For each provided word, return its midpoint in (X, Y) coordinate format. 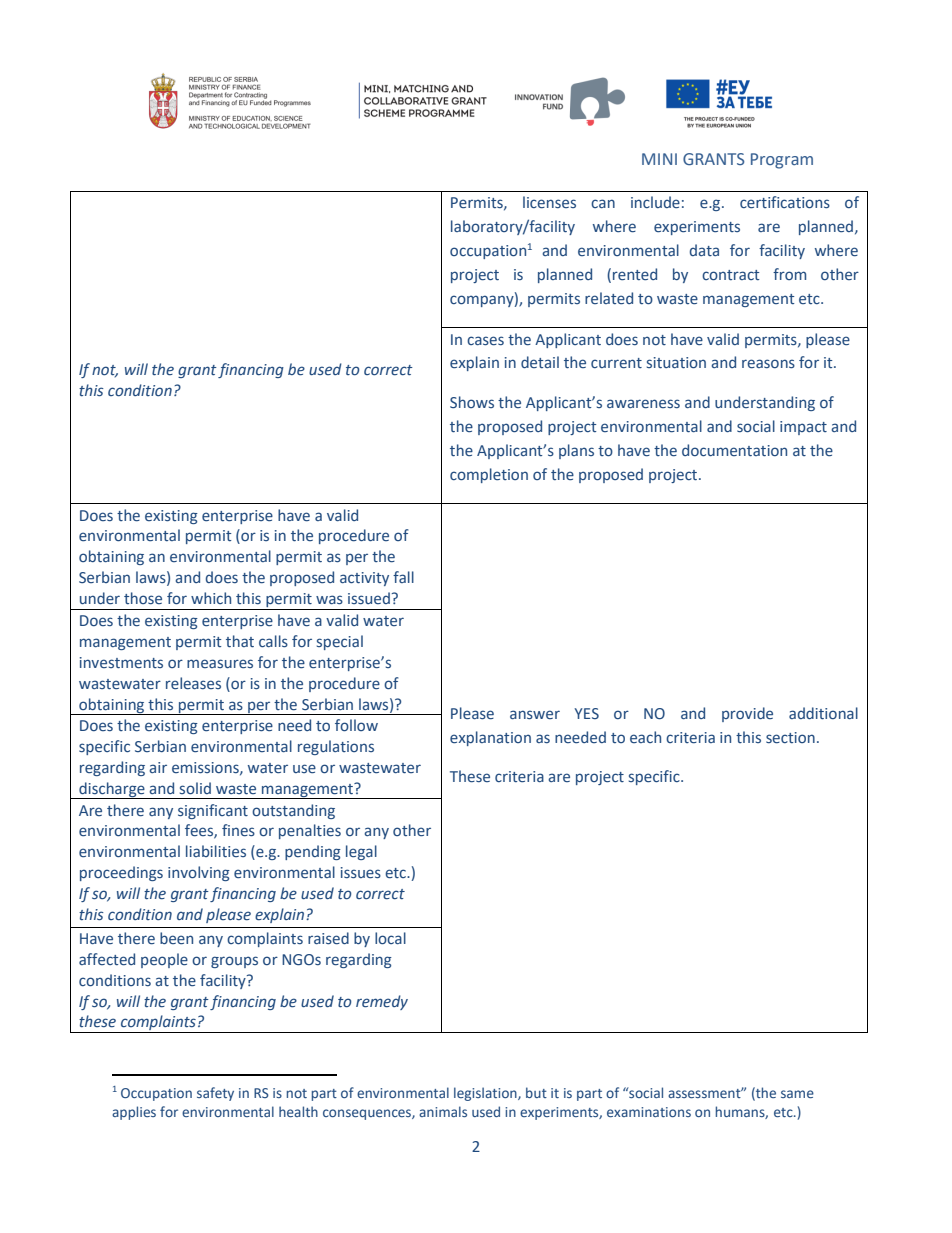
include (655, 202)
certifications (785, 202)
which (211, 598)
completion (489, 475)
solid (195, 788)
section (790, 738)
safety (215, 1094)
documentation (734, 450)
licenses (549, 202)
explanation (490, 738)
